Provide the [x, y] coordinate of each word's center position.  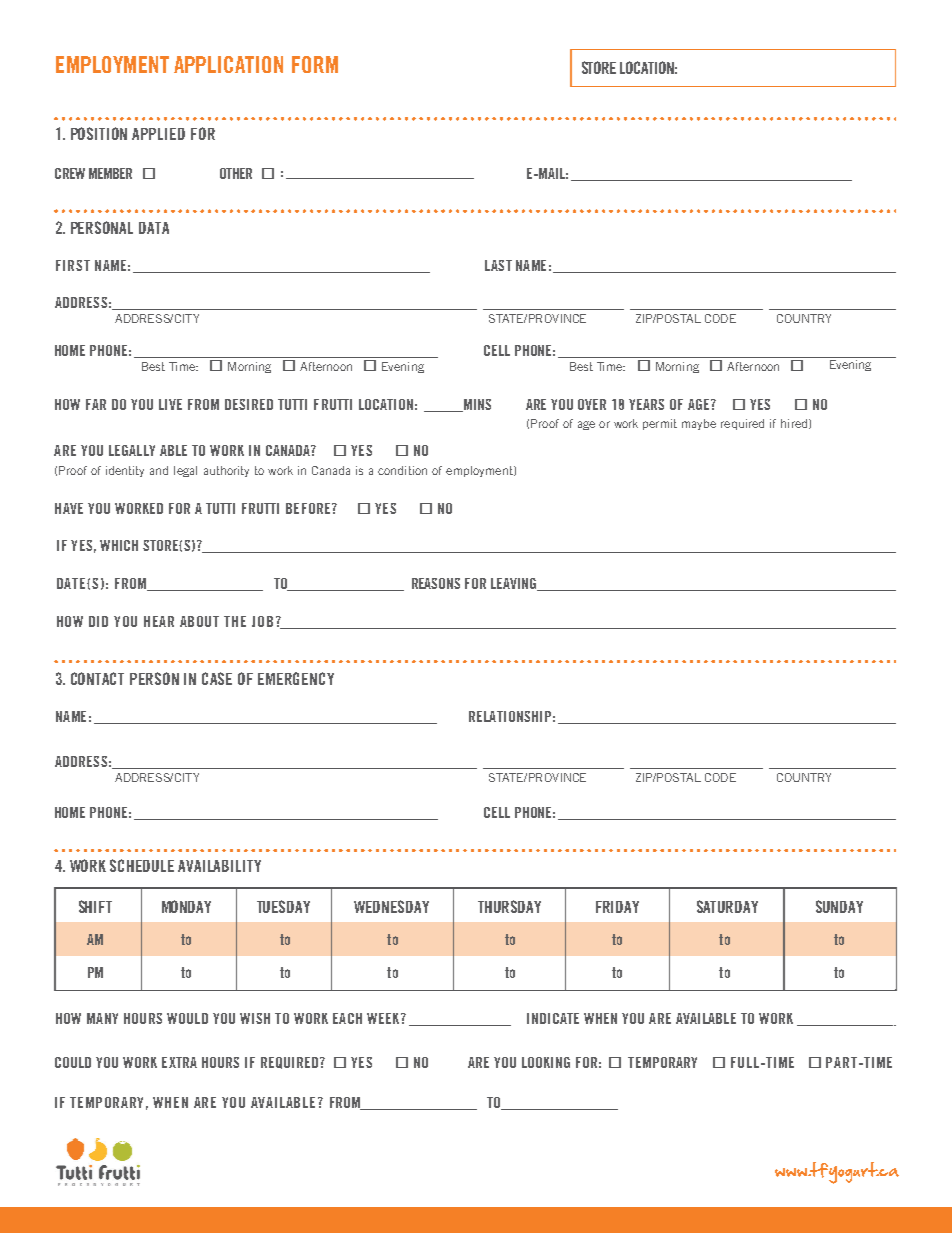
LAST [498, 265]
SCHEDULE [142, 865]
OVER [592, 404]
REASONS [436, 583]
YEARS [646, 404]
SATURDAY [727, 906]
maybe [699, 424]
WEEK [384, 1018]
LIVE [170, 404]
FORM [315, 64]
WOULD [187, 1018]
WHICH [119, 545]
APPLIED [158, 134]
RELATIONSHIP [510, 716]
